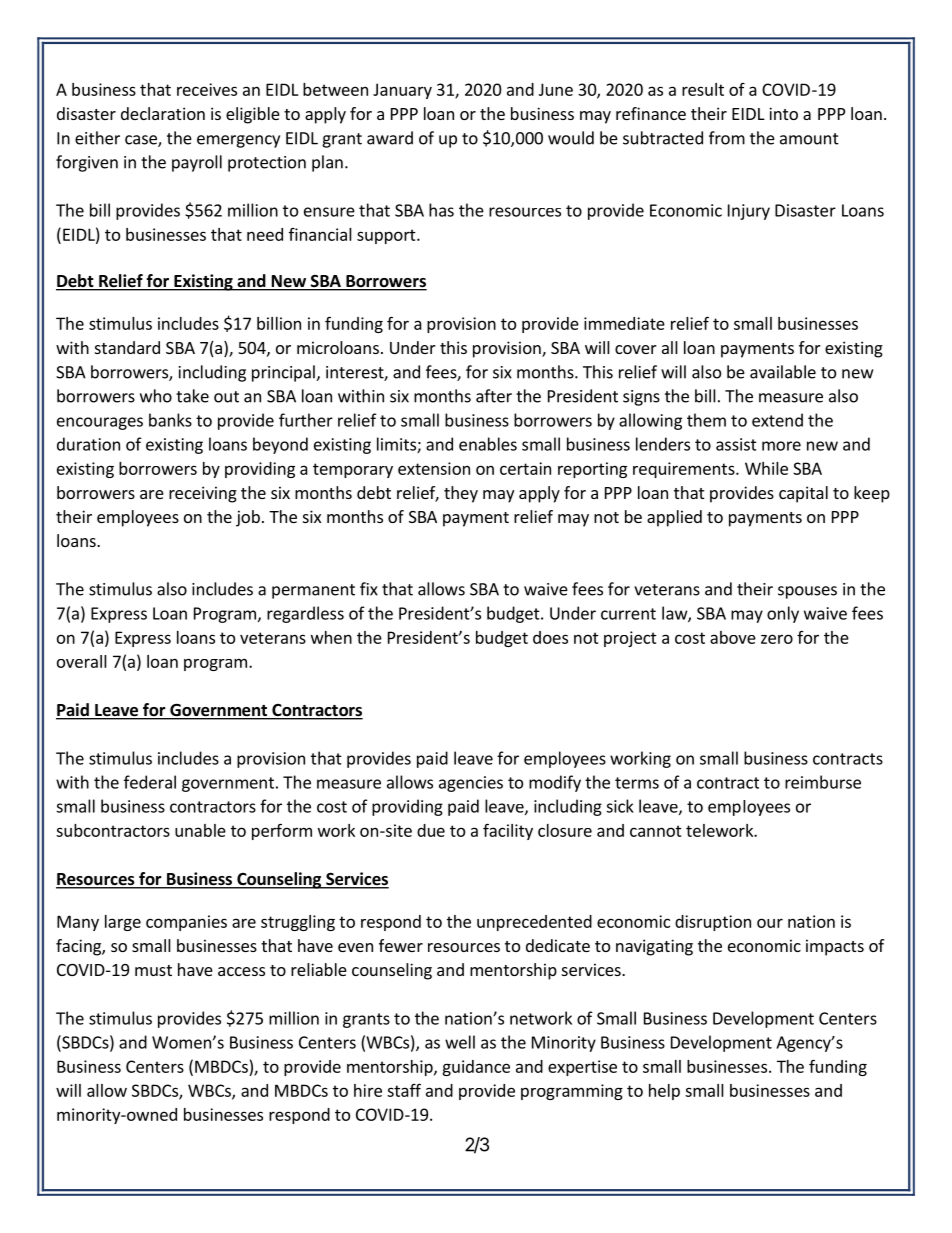 Image resolution: width=952 pixels, height=1233 pixels. I want to click on help, so click(664, 1092).
